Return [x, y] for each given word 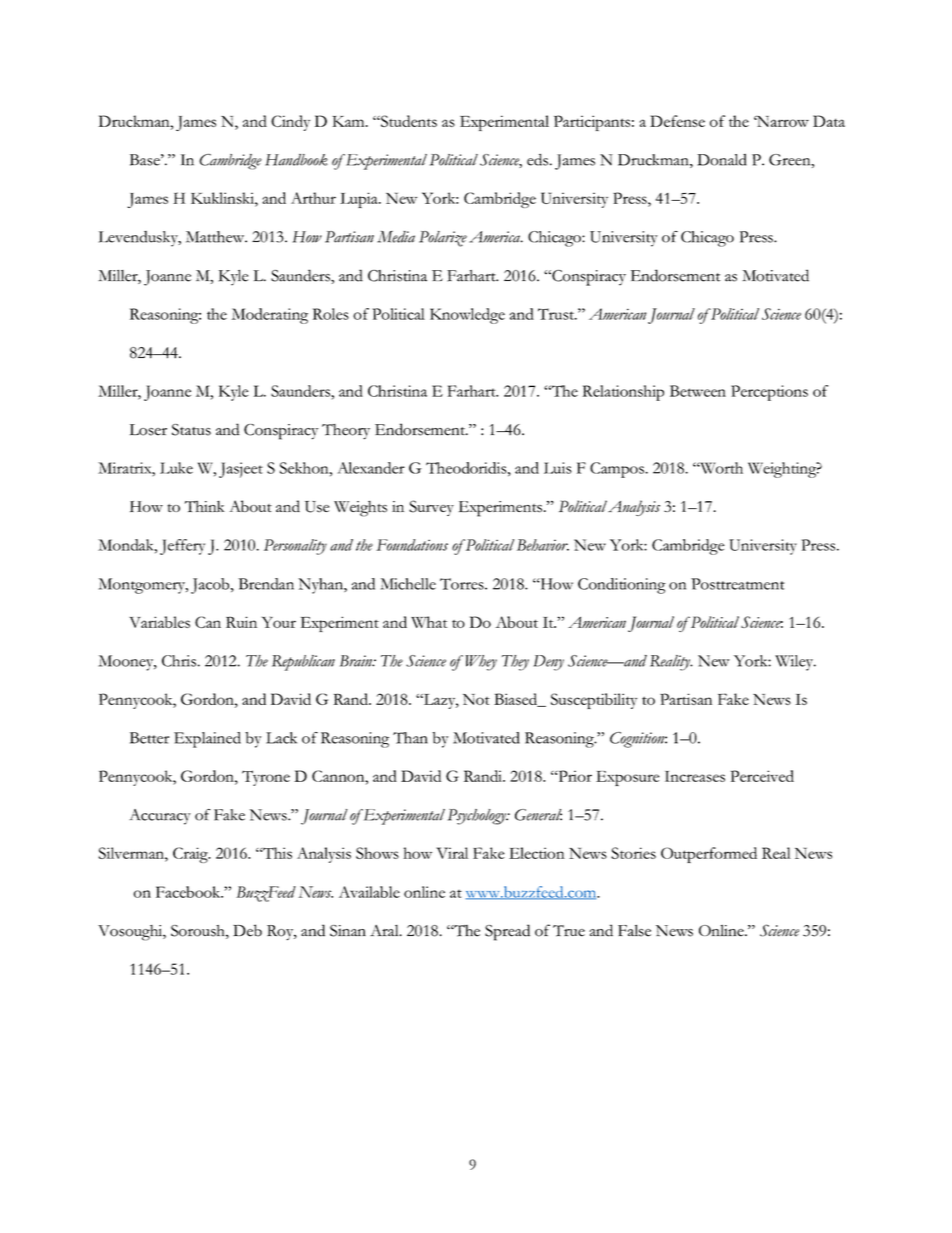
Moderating [270, 316]
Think [204, 506]
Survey [431, 508]
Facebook [189, 892]
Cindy [290, 123]
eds [537, 160]
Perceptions [769, 393]
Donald [722, 160]
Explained [207, 740]
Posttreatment [737, 584]
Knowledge [467, 316]
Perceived [762, 776]
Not [476, 699]
